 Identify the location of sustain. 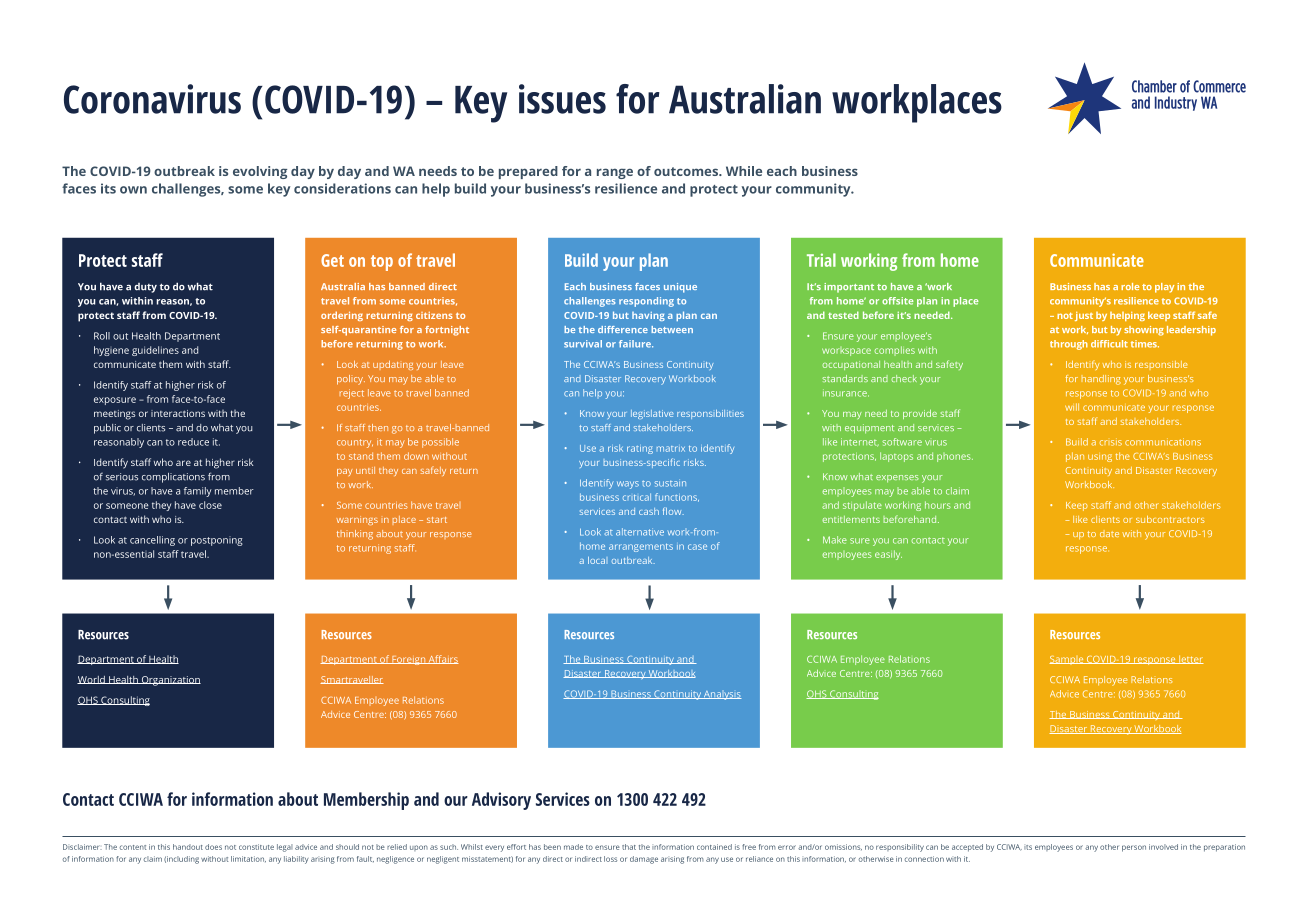
(670, 483).
